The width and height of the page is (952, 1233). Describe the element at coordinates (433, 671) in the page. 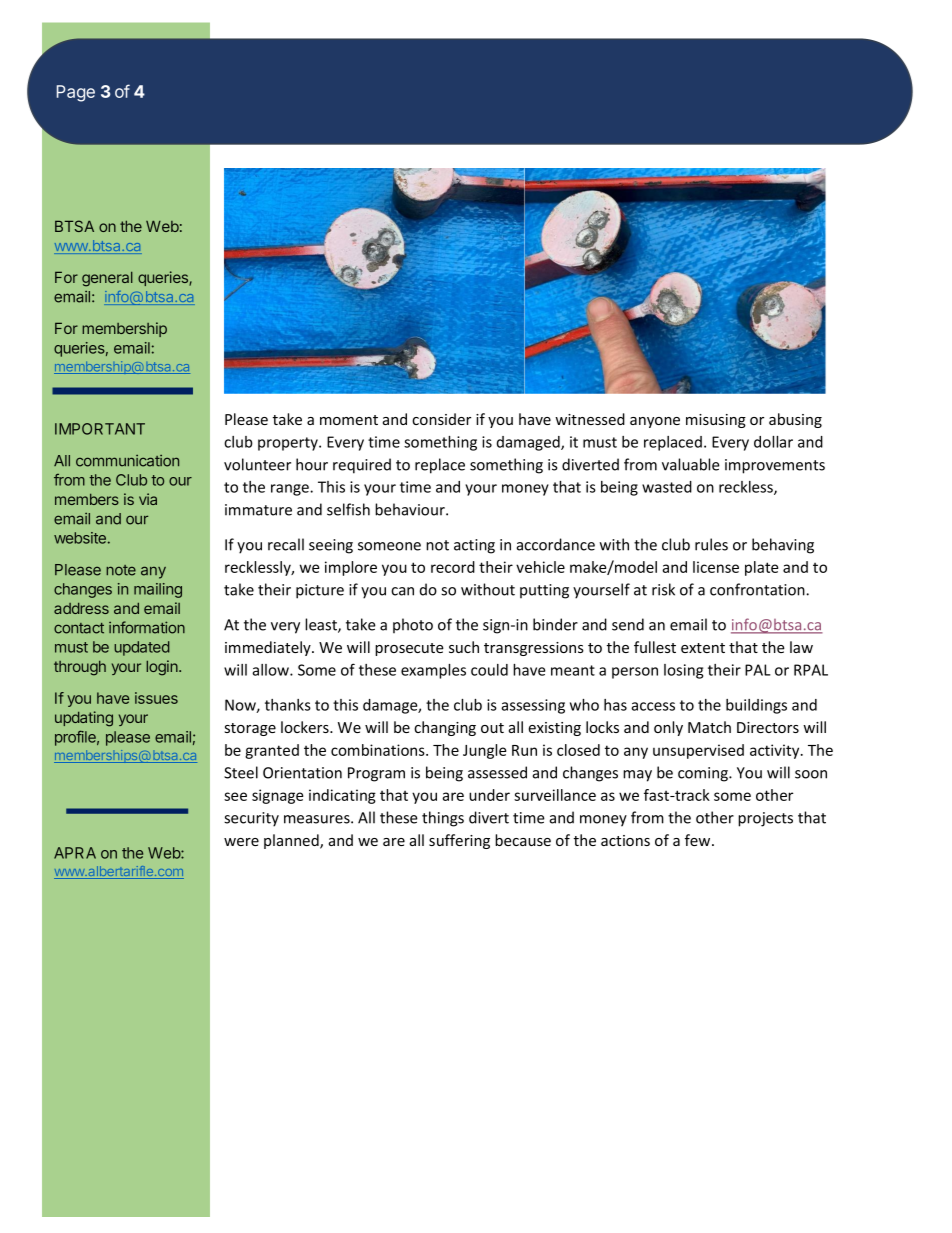

I see `examples` at that location.
